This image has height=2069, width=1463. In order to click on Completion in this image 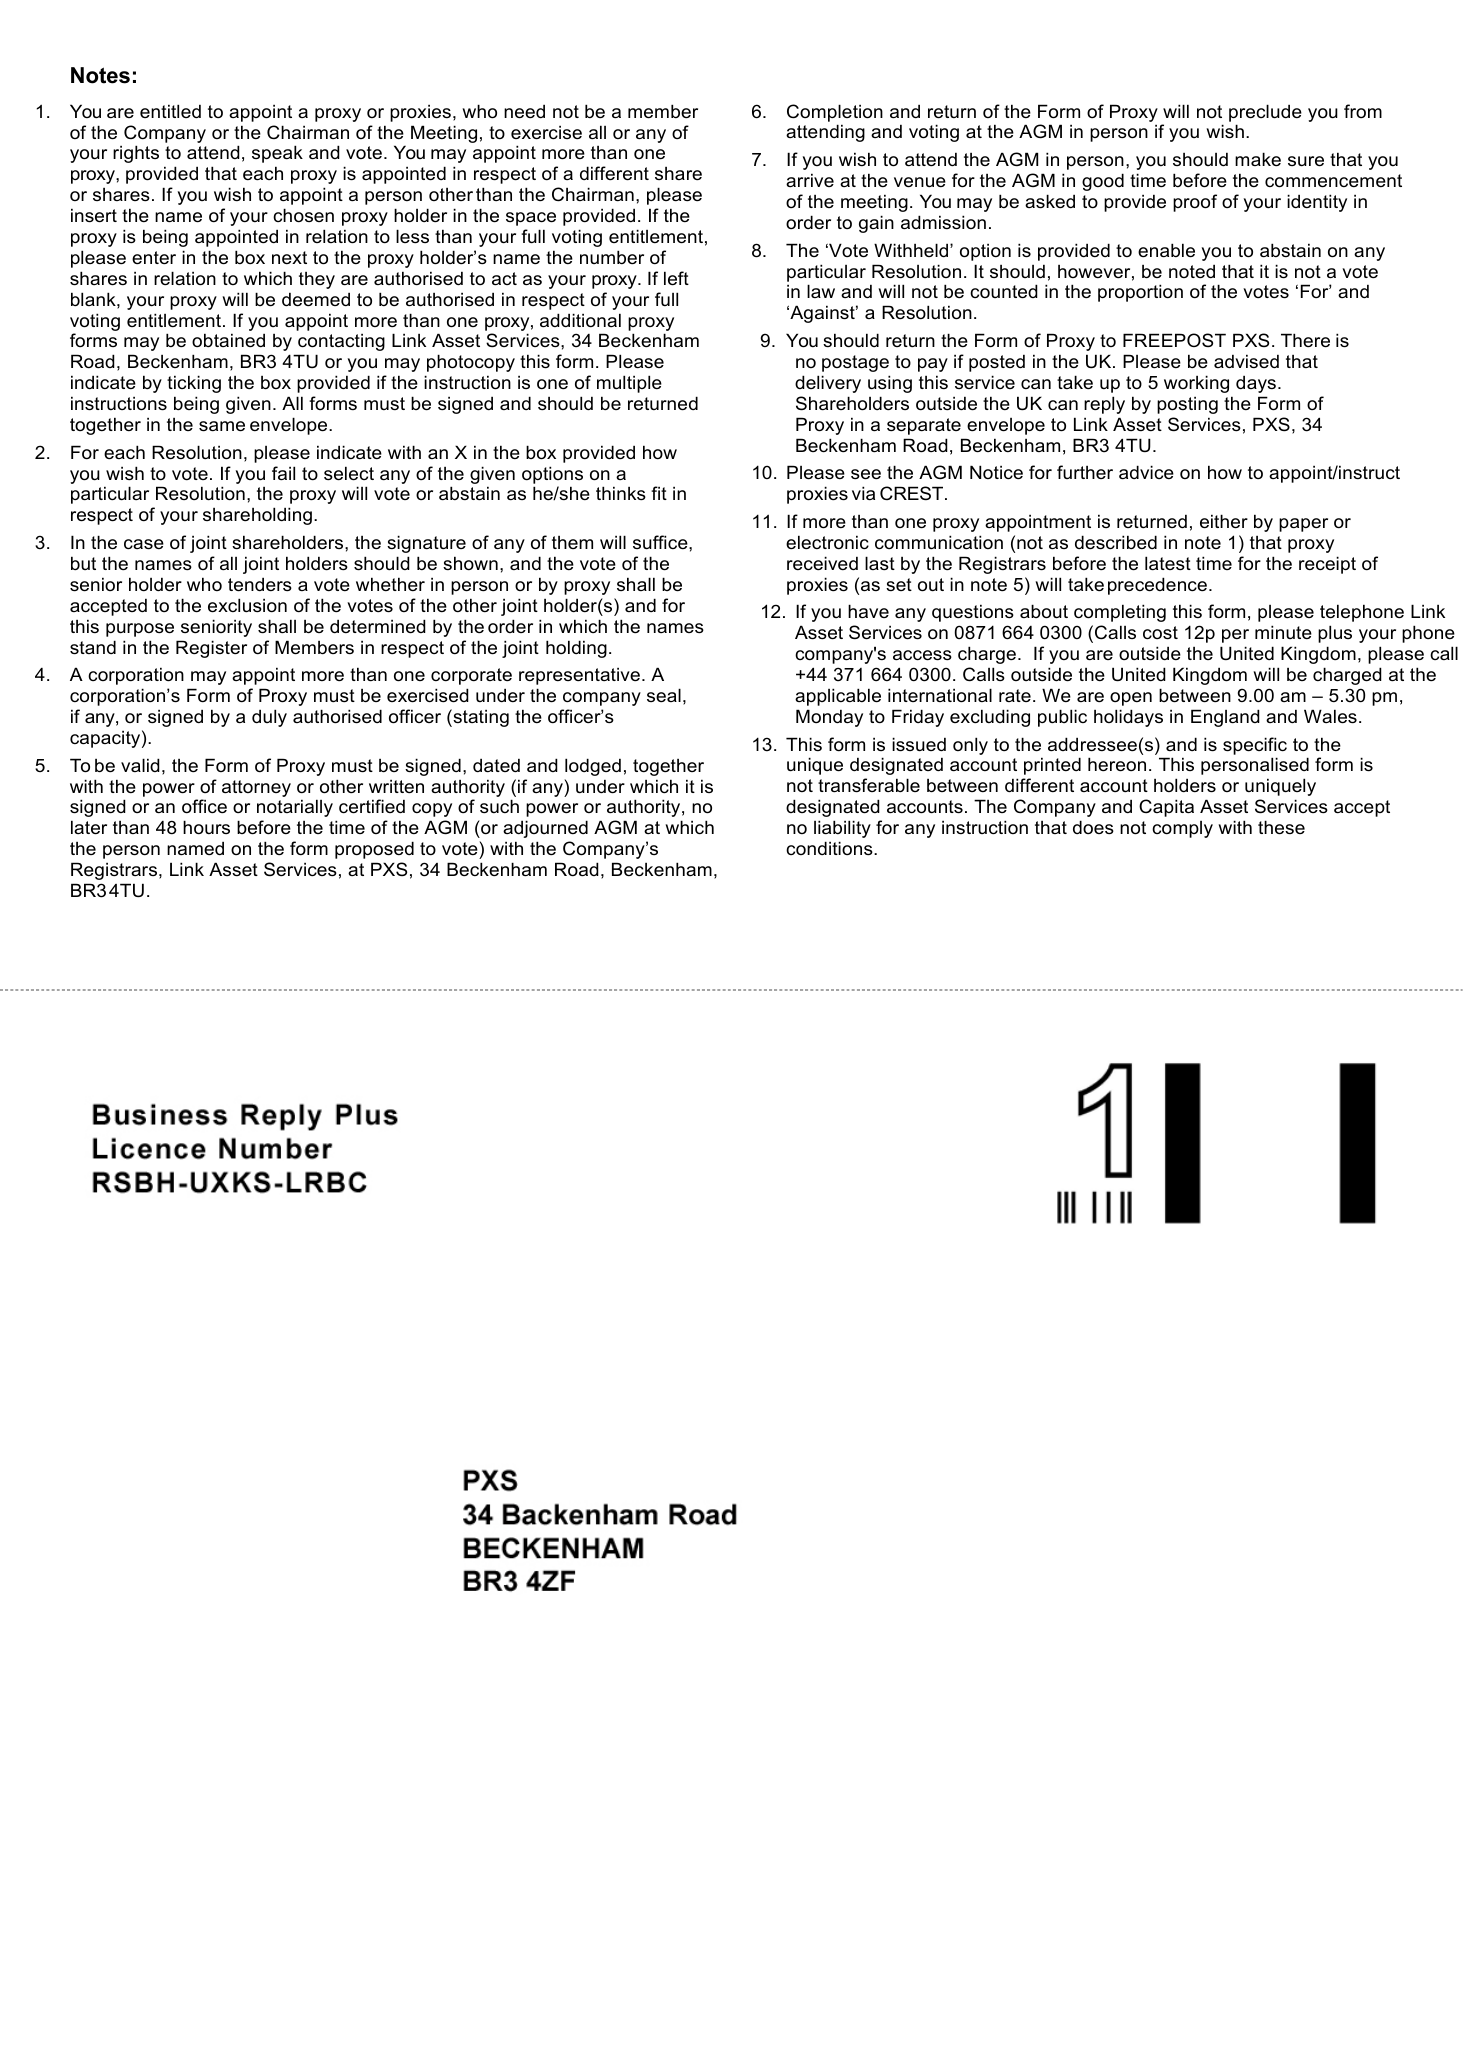, I will do `click(835, 113)`.
